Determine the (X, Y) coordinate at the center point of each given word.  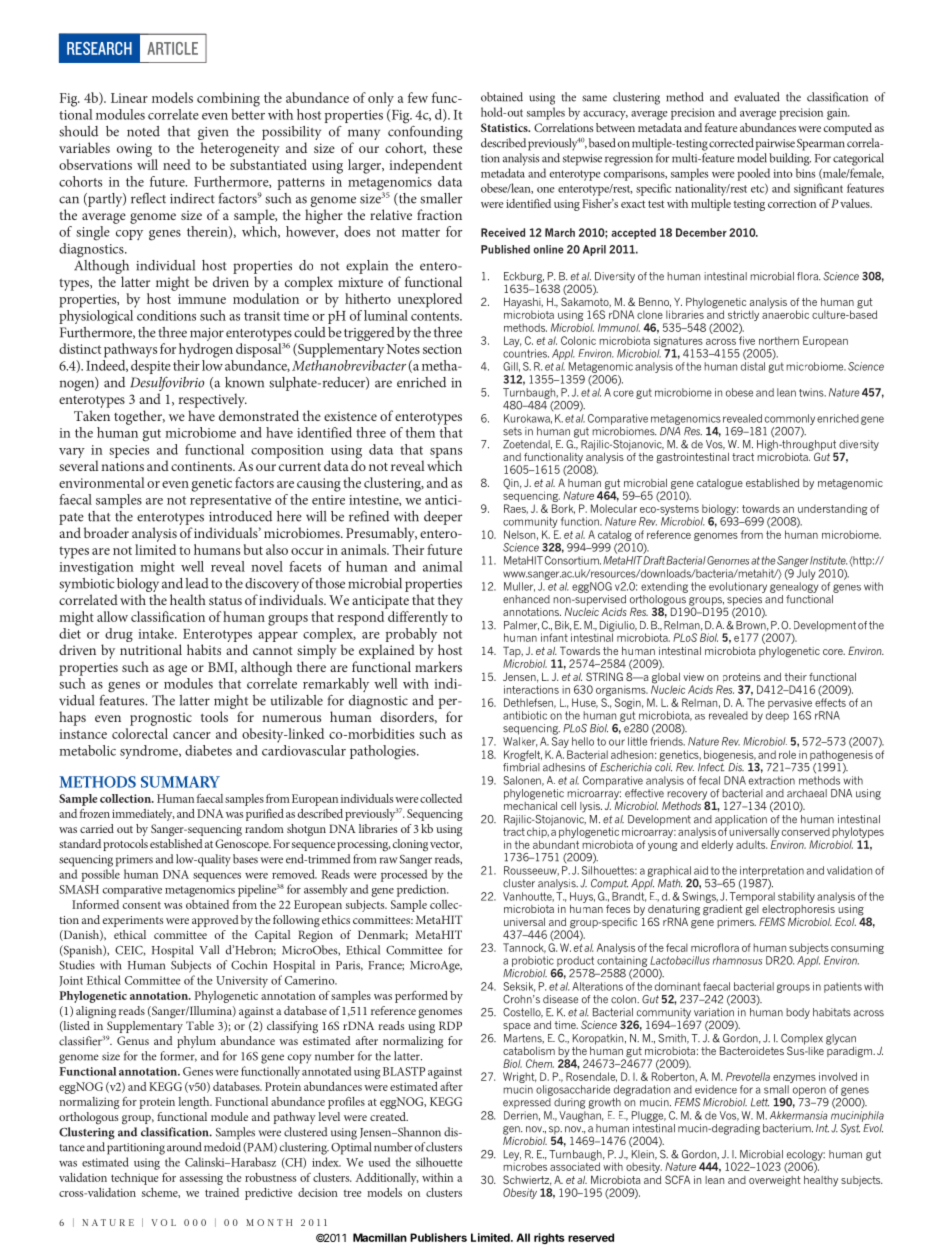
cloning (410, 845)
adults (751, 844)
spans (446, 453)
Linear (129, 98)
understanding (832, 511)
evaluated (757, 97)
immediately (143, 815)
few (418, 97)
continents (202, 466)
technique (135, 1179)
